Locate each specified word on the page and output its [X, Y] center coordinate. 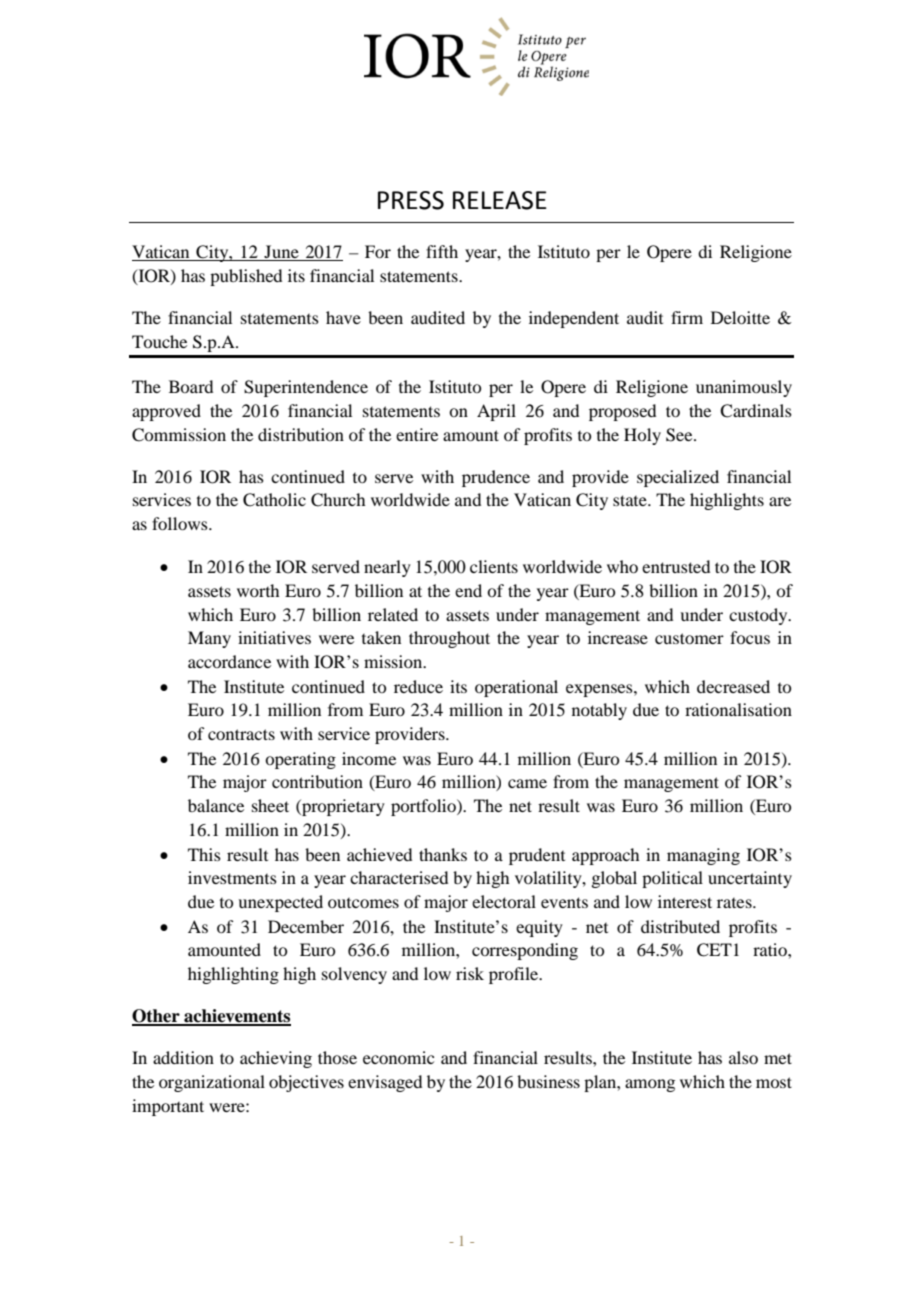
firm [687, 317]
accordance [229, 661]
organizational [212, 1083]
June [281, 253]
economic [398, 1057]
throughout [449, 639]
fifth [442, 251]
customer [689, 638]
